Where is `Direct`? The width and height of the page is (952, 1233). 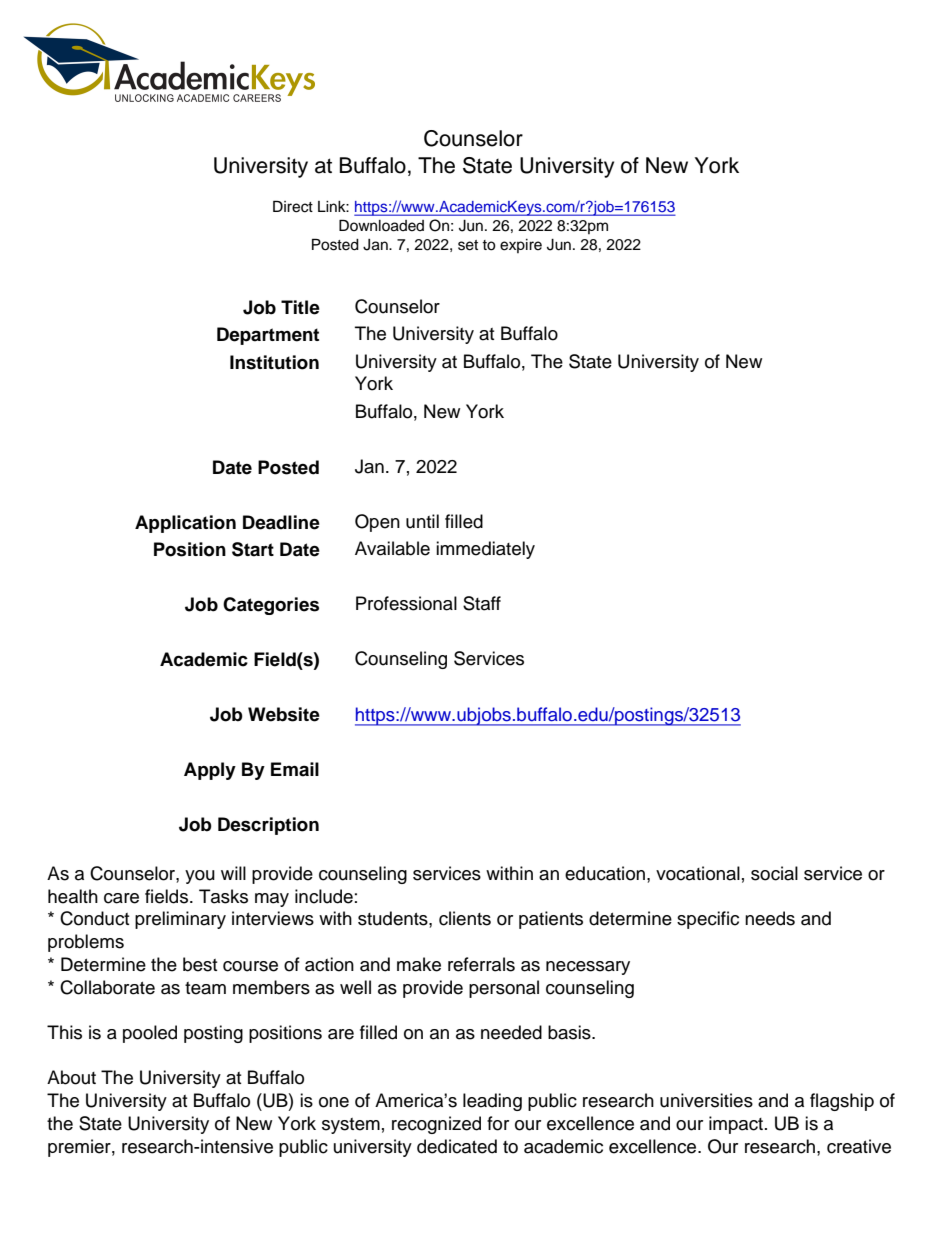 Direct is located at coordinates (293, 206).
